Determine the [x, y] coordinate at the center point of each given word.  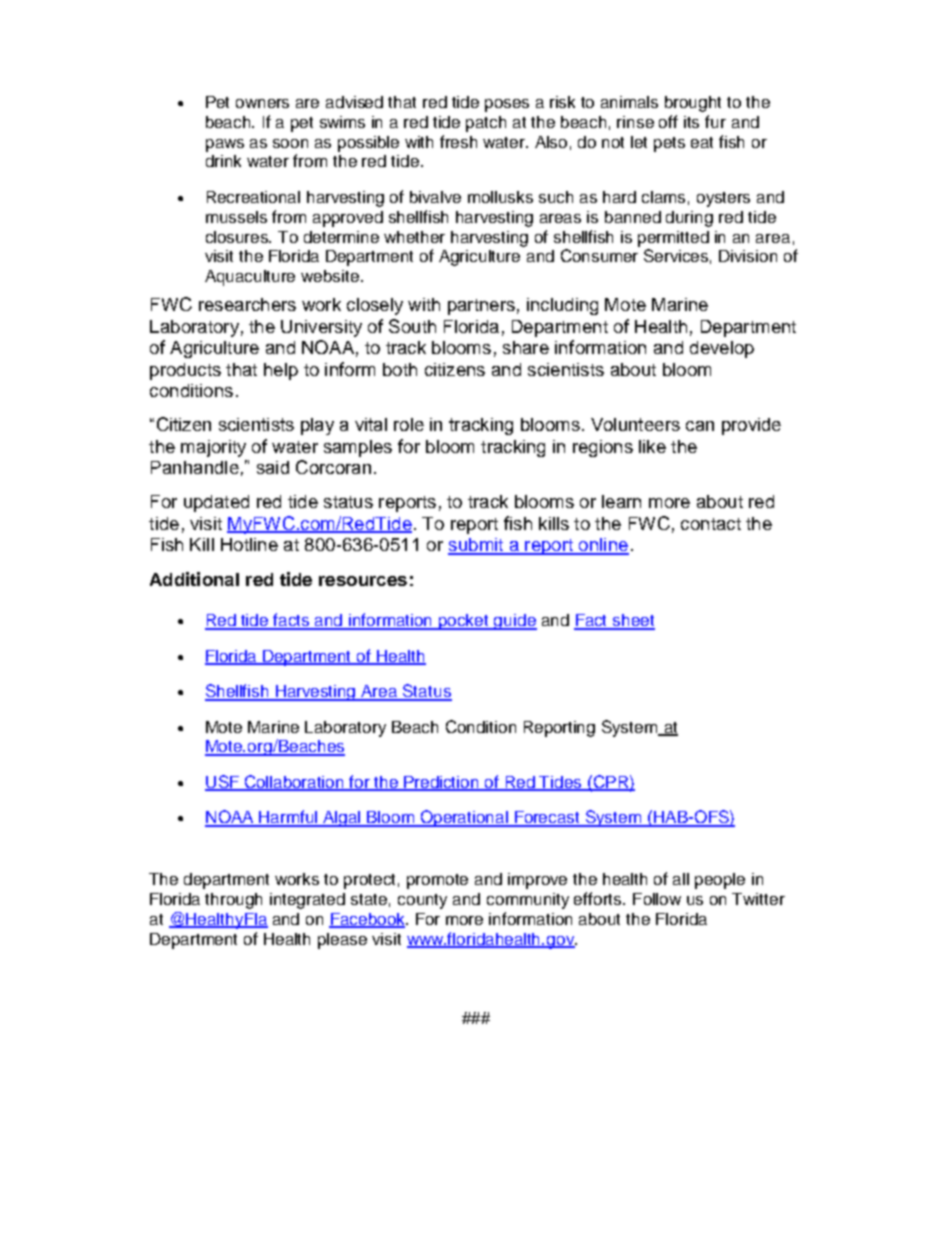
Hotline [249, 544]
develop [722, 349]
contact [711, 524]
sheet [633, 621]
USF [223, 783]
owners [262, 103]
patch [486, 124]
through [233, 901]
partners [481, 307]
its [691, 122]
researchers [247, 304]
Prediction [442, 783]
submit [477, 546]
